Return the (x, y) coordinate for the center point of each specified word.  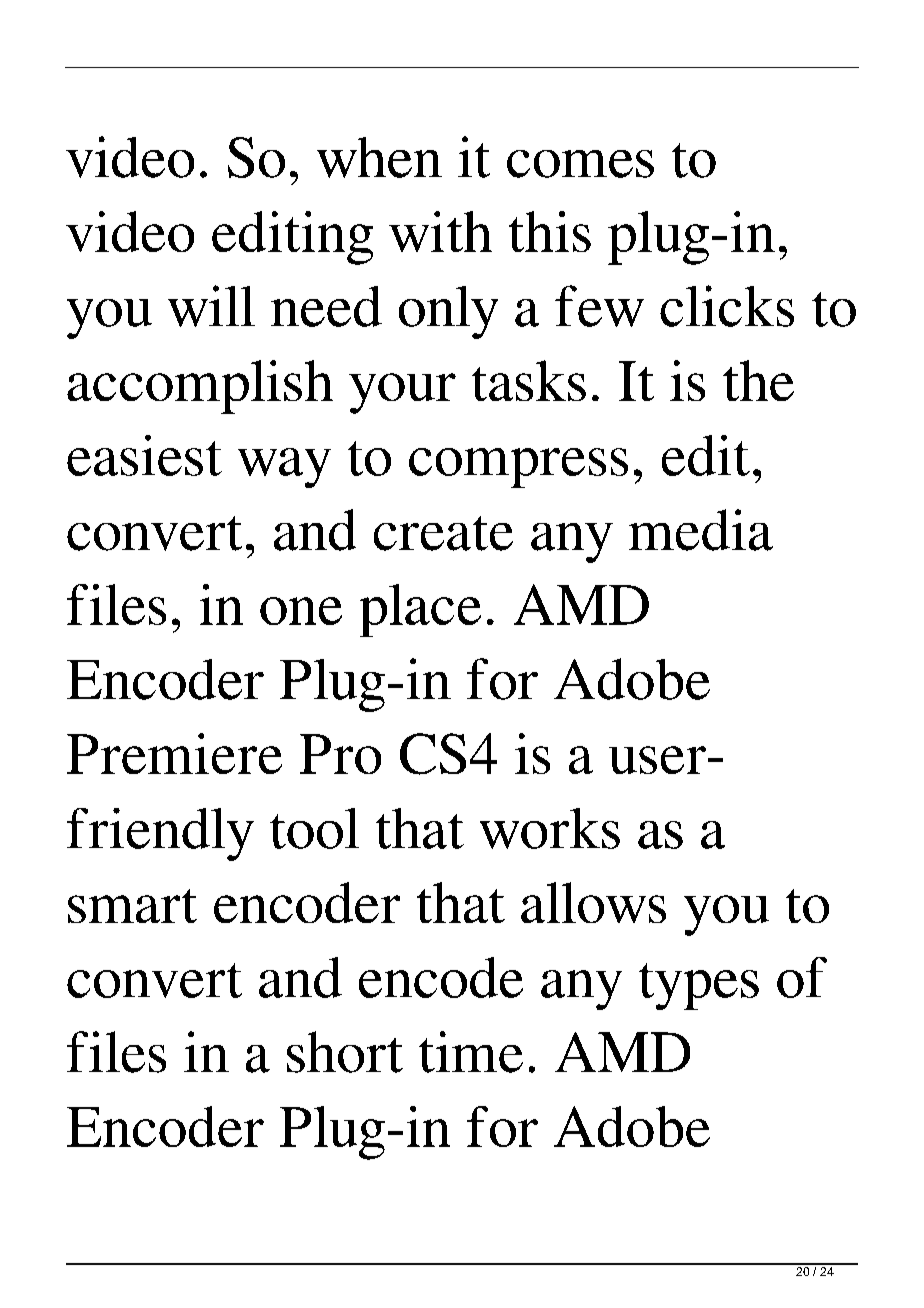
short (345, 1052)
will (211, 306)
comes (580, 164)
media (701, 530)
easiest (144, 455)
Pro (340, 754)
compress (518, 468)
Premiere (174, 753)
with (440, 231)
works (550, 828)
